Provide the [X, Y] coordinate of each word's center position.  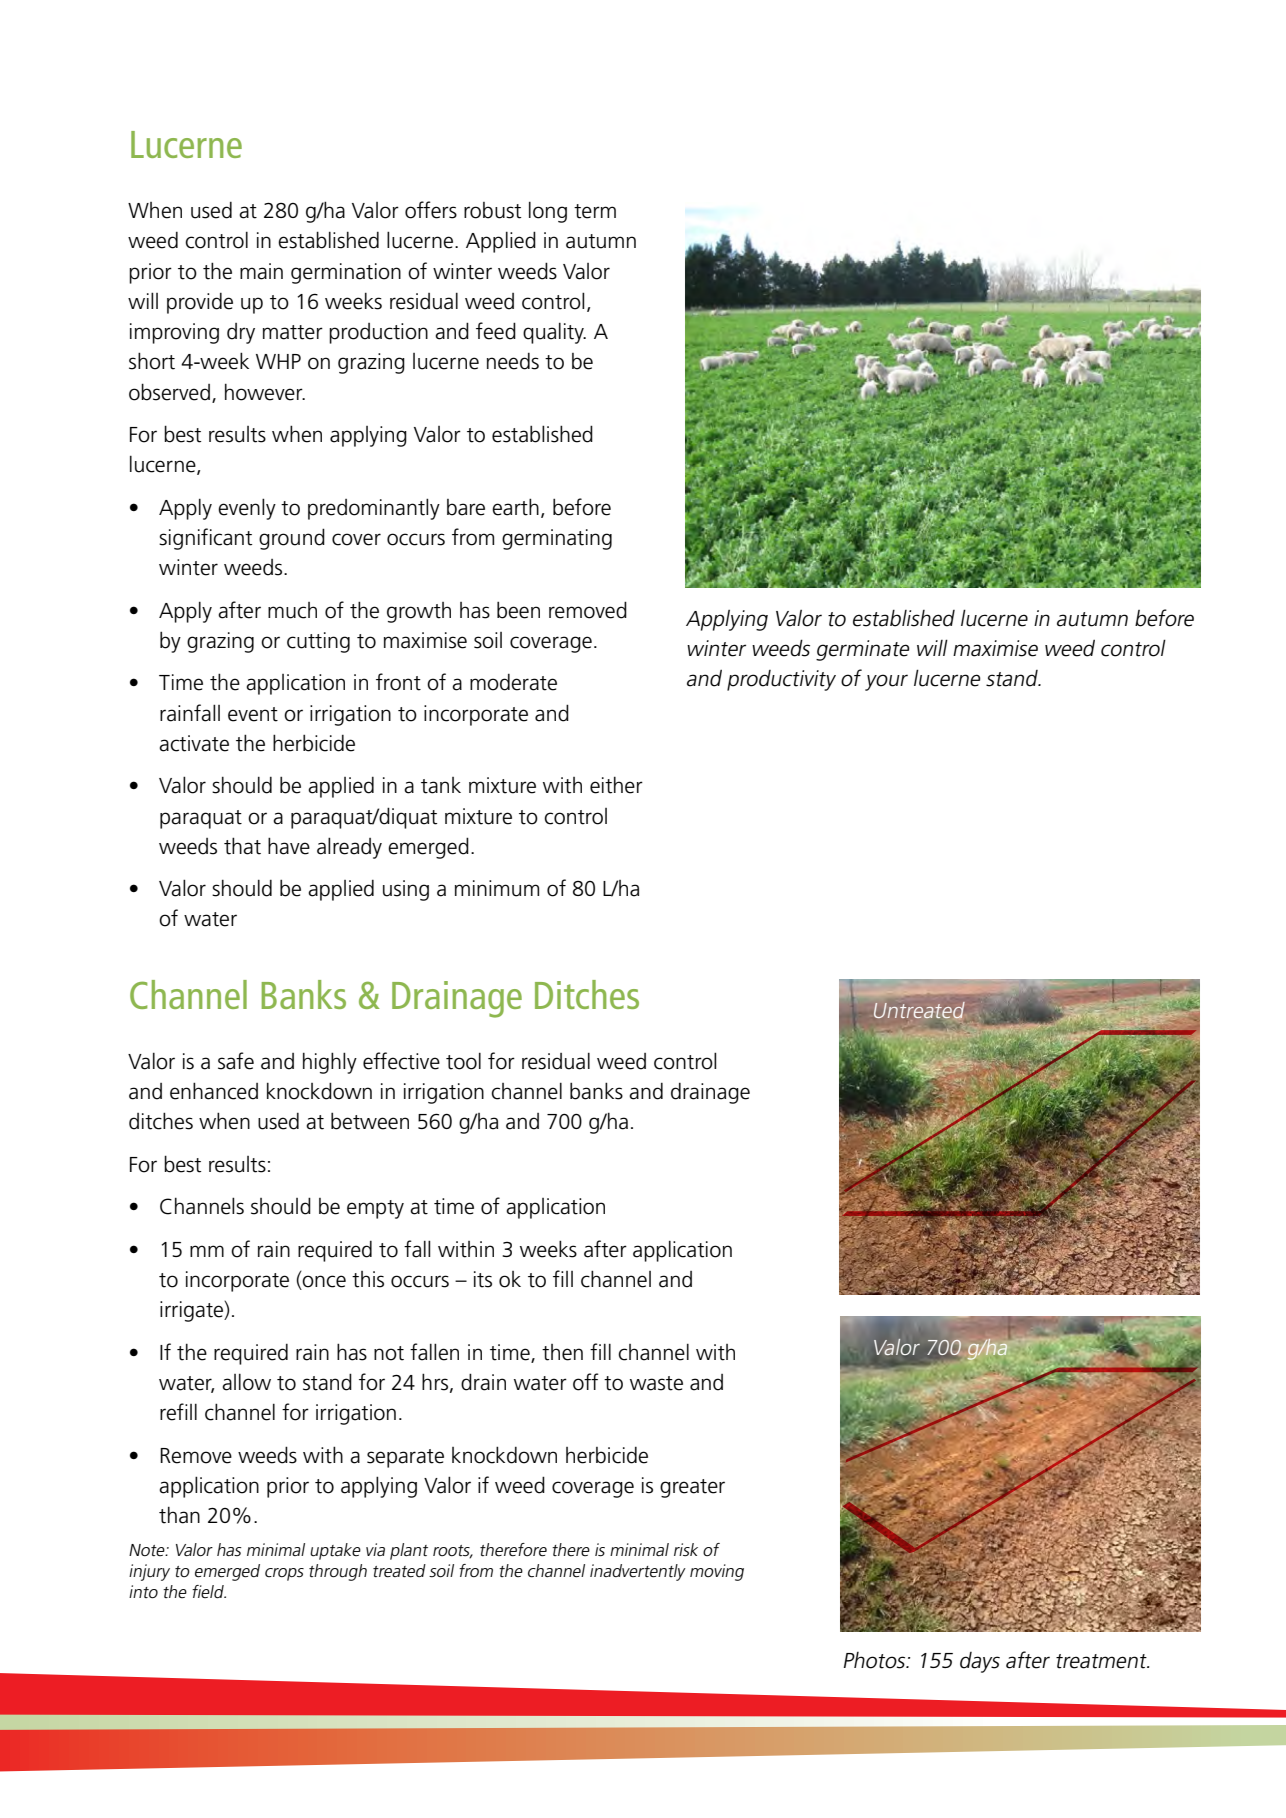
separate [405, 1458]
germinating [557, 539]
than [179, 1515]
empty [375, 1209]
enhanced [214, 1091]
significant [205, 539]
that [242, 846]
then [562, 1352]
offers [431, 210]
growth [419, 612]
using [406, 890]
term [595, 211]
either [616, 785]
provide [200, 303]
